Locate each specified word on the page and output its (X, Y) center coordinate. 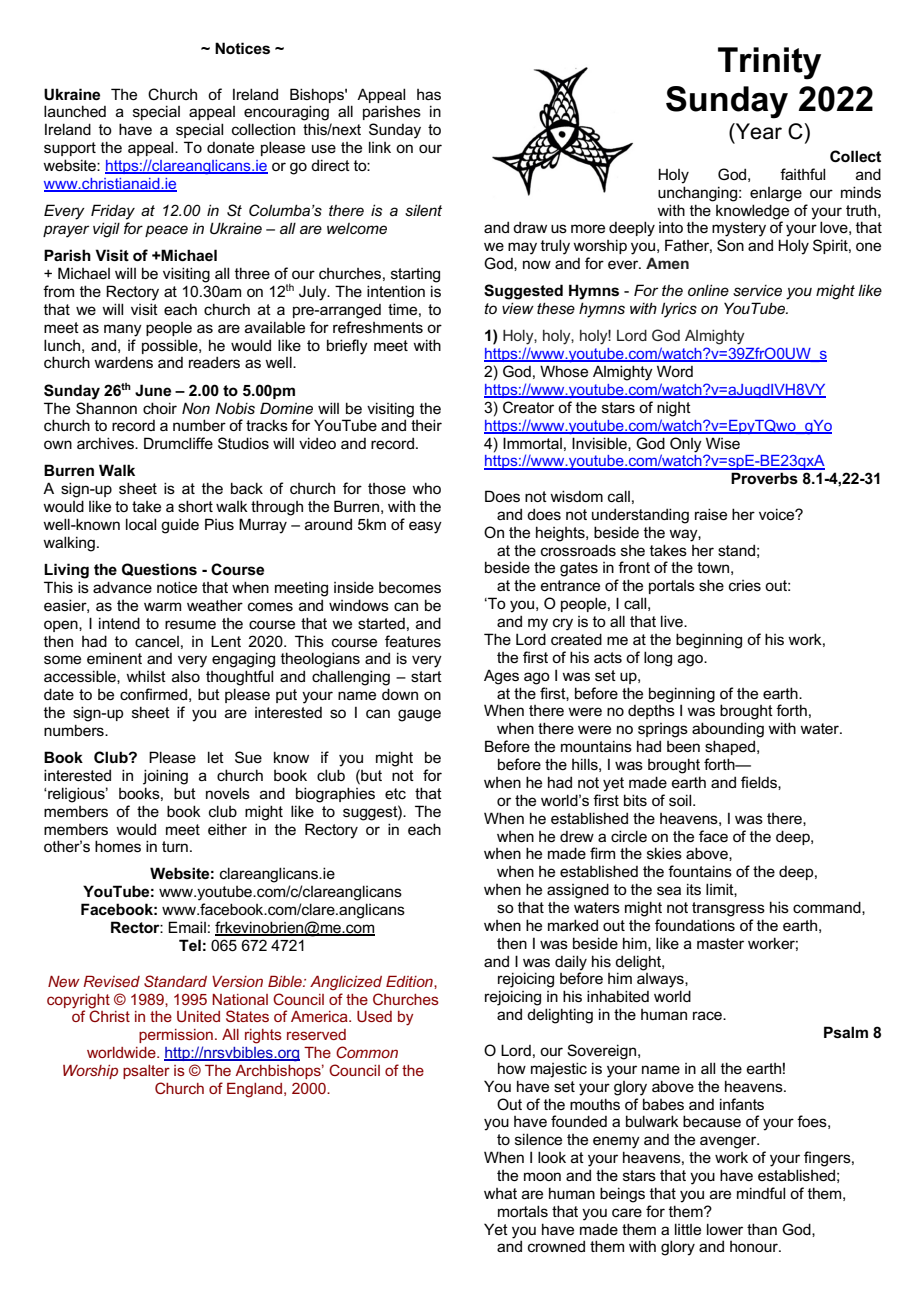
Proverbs (764, 478)
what (500, 1193)
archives (106, 443)
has (429, 94)
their (426, 425)
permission (176, 1036)
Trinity (769, 63)
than (762, 1229)
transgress (728, 909)
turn (175, 846)
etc (395, 793)
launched (75, 111)
